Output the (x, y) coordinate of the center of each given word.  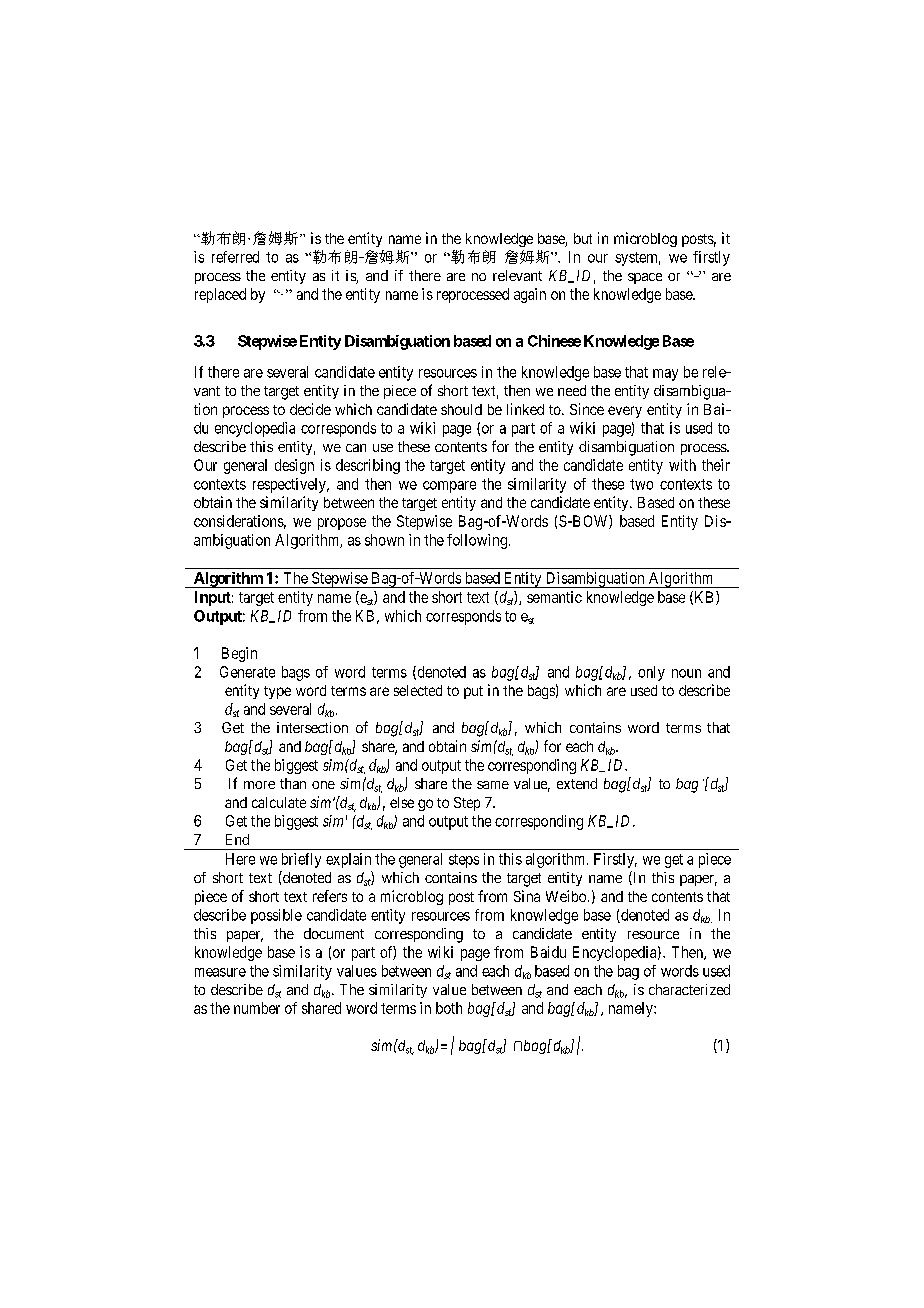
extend (577, 783)
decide (310, 409)
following (477, 541)
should (461, 409)
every (625, 412)
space (645, 278)
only (651, 673)
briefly (301, 860)
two (641, 484)
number (257, 1008)
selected (418, 690)
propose (342, 524)
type (277, 692)
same (493, 785)
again (530, 295)
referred (235, 257)
